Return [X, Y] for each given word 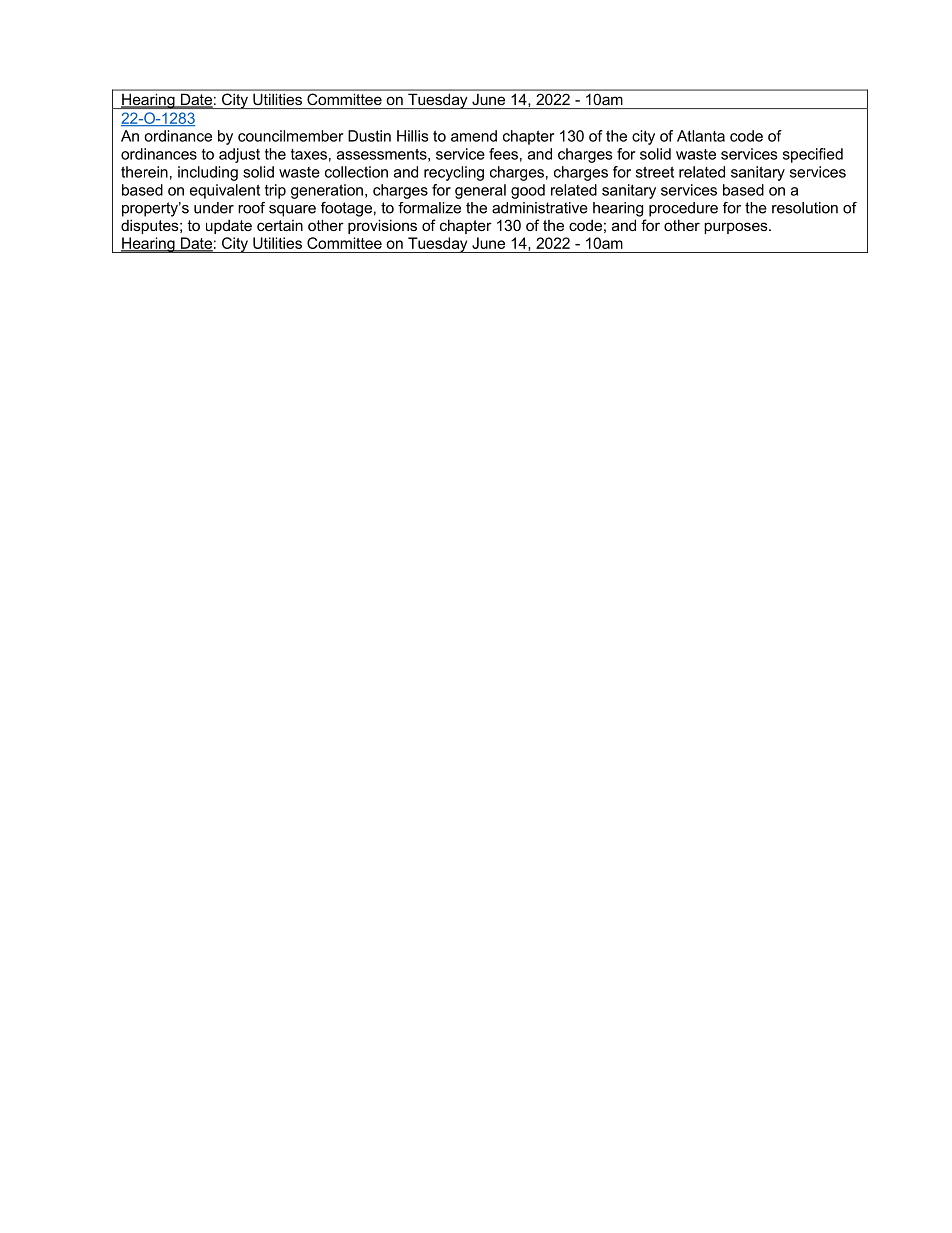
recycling [454, 173]
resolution [805, 208]
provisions [382, 226]
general [480, 191]
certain [280, 225]
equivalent [225, 191]
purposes [737, 228]
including [208, 173]
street [655, 172]
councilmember [290, 136]
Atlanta [701, 136]
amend [474, 136]
